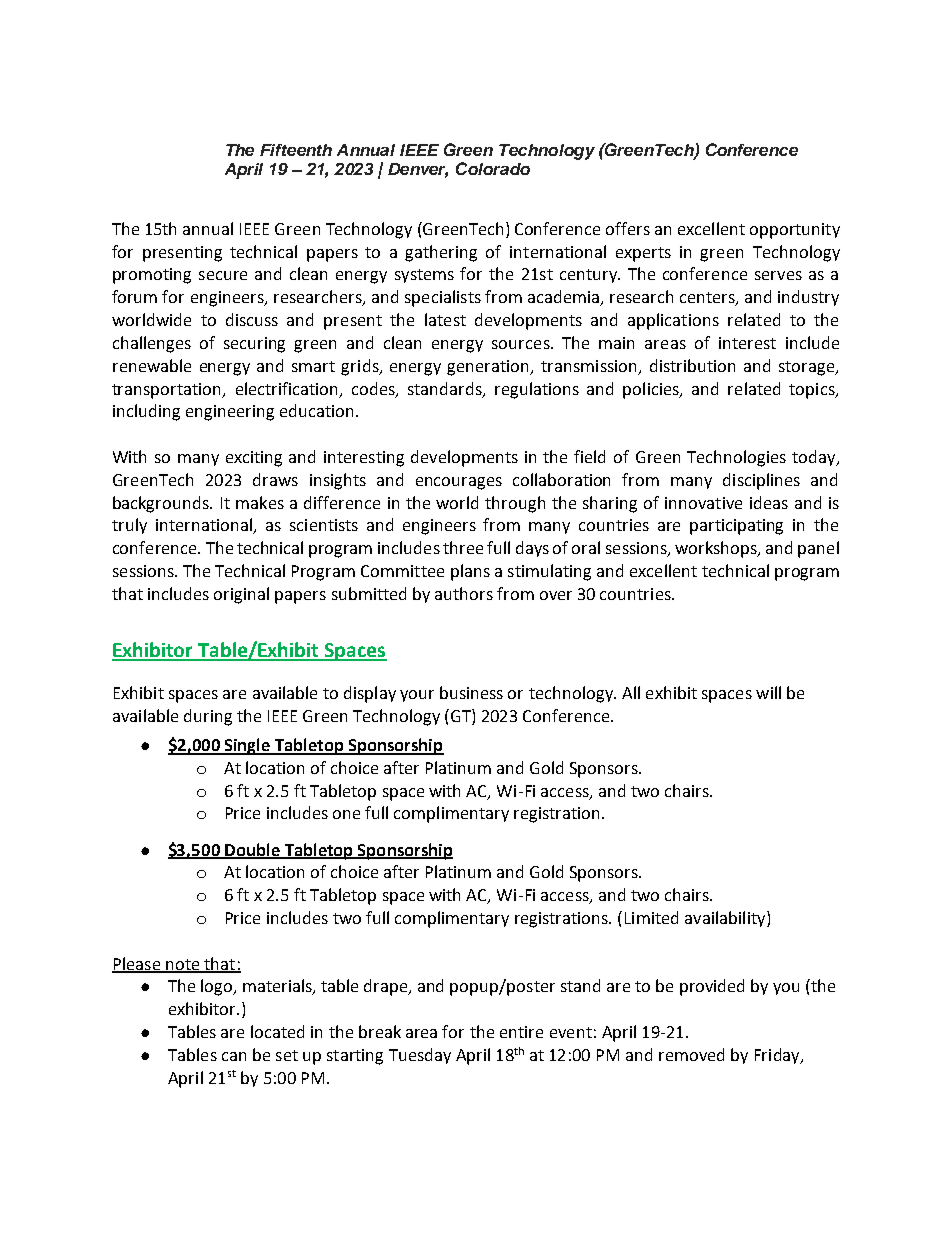 Image resolution: width=952 pixels, height=1233 pixels. What do you see at coordinates (296, 150) in the screenshot?
I see `Fifteenth` at bounding box center [296, 150].
